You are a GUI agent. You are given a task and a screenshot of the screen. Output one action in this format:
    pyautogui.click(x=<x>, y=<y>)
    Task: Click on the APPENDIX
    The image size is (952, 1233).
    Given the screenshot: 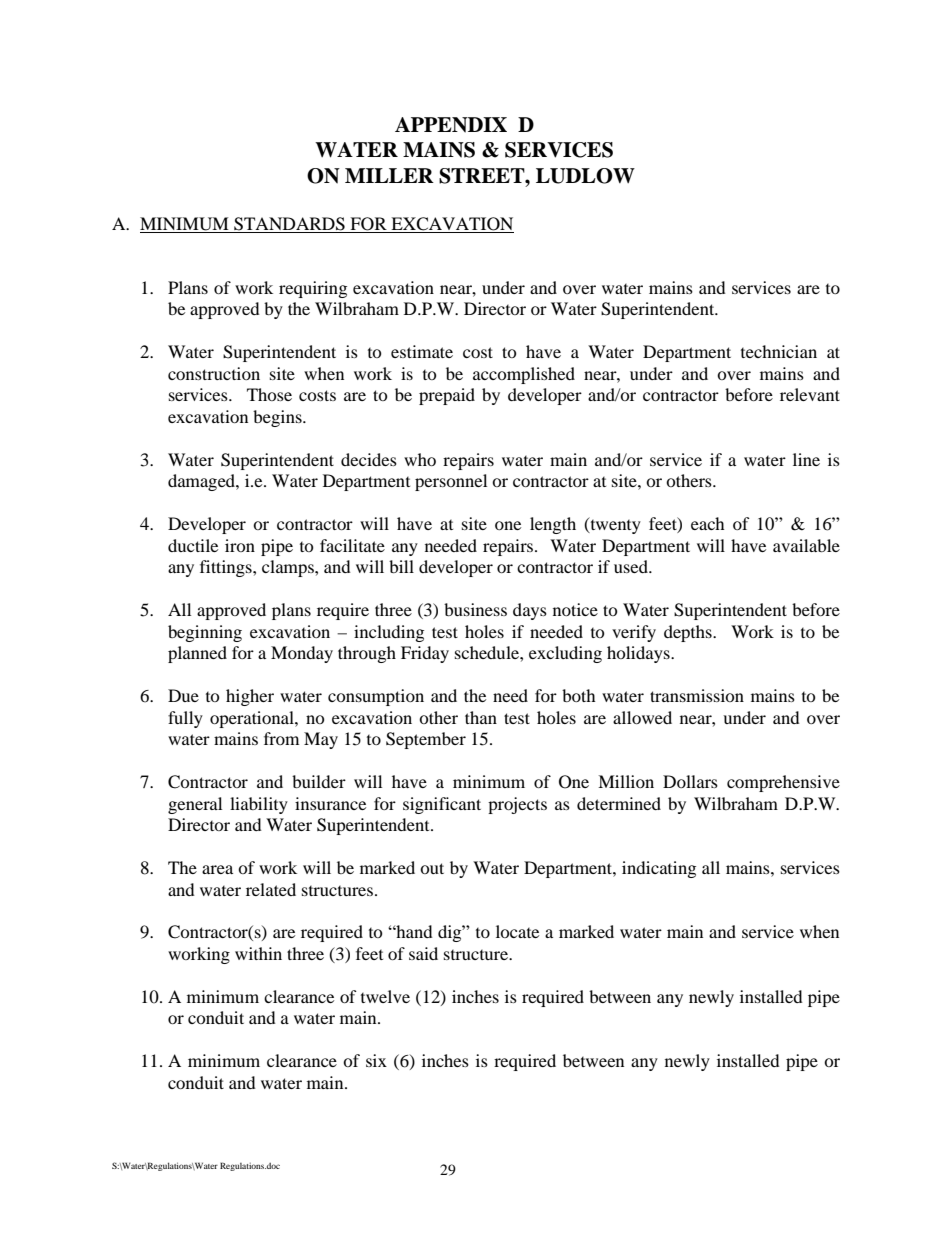 What is the action you would take?
    pyautogui.click(x=451, y=125)
